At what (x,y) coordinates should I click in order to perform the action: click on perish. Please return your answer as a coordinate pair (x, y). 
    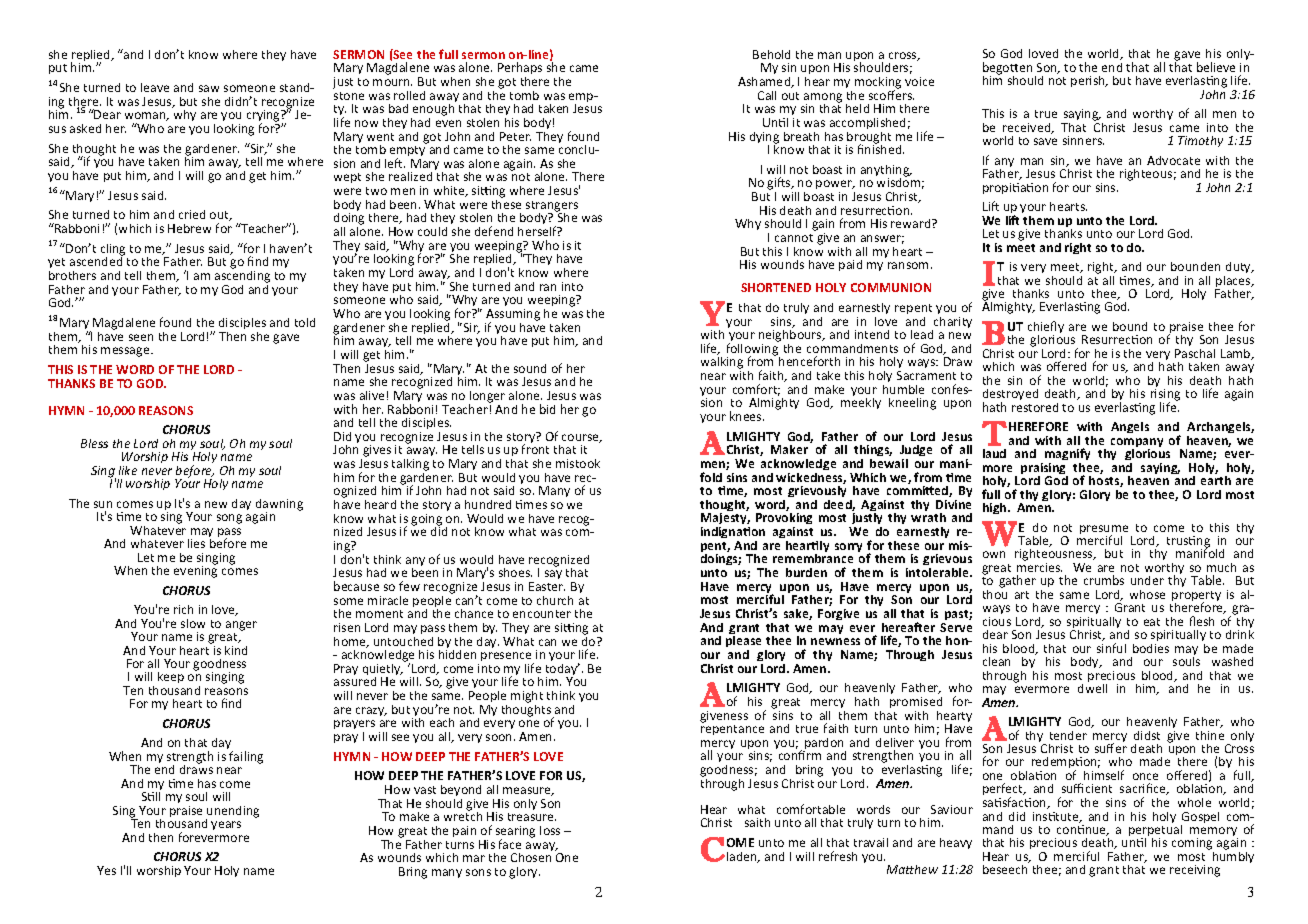
    Looking at the image, I should click on (1089, 81).
